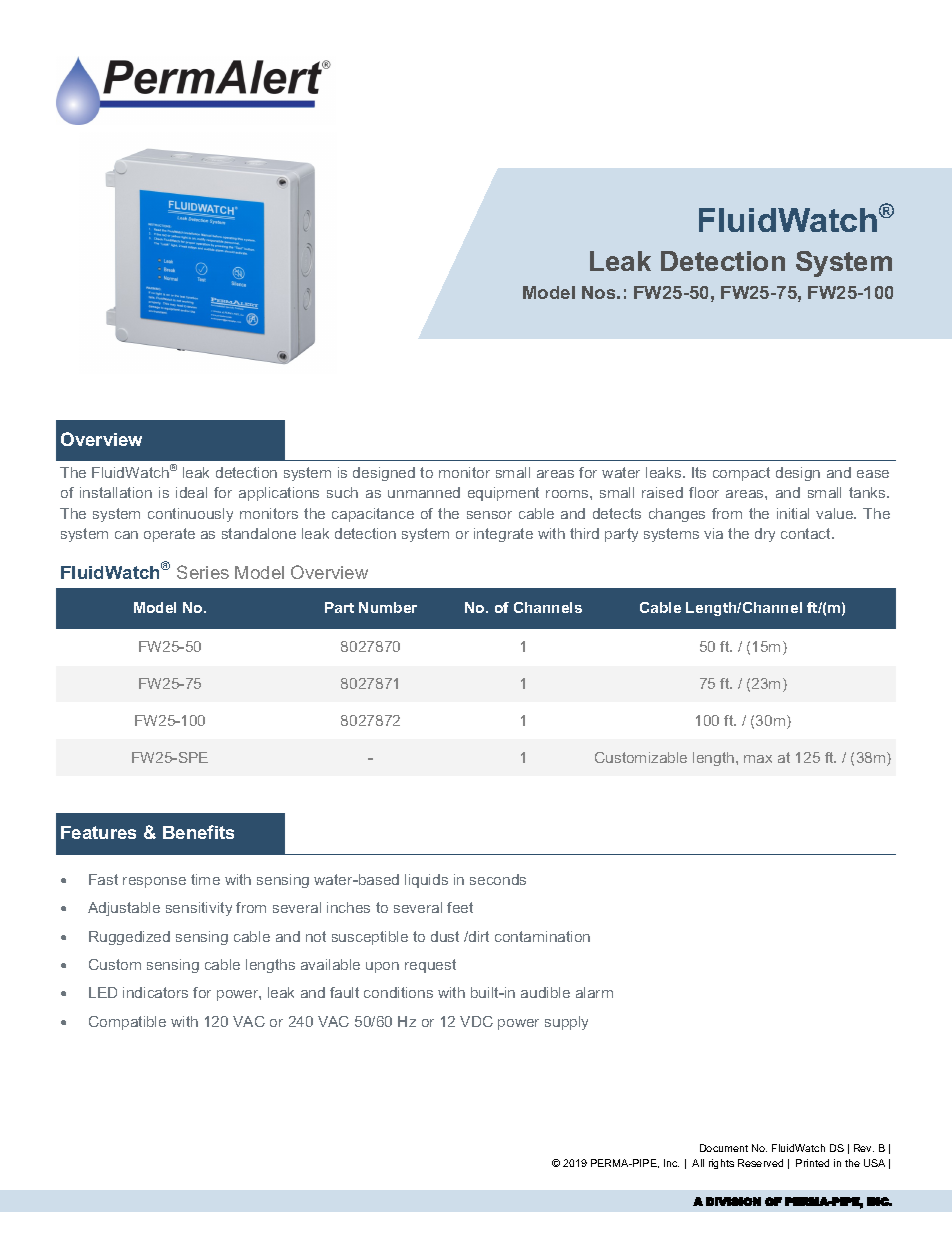 This screenshot has height=1233, width=952. I want to click on rights, so click(721, 1164).
